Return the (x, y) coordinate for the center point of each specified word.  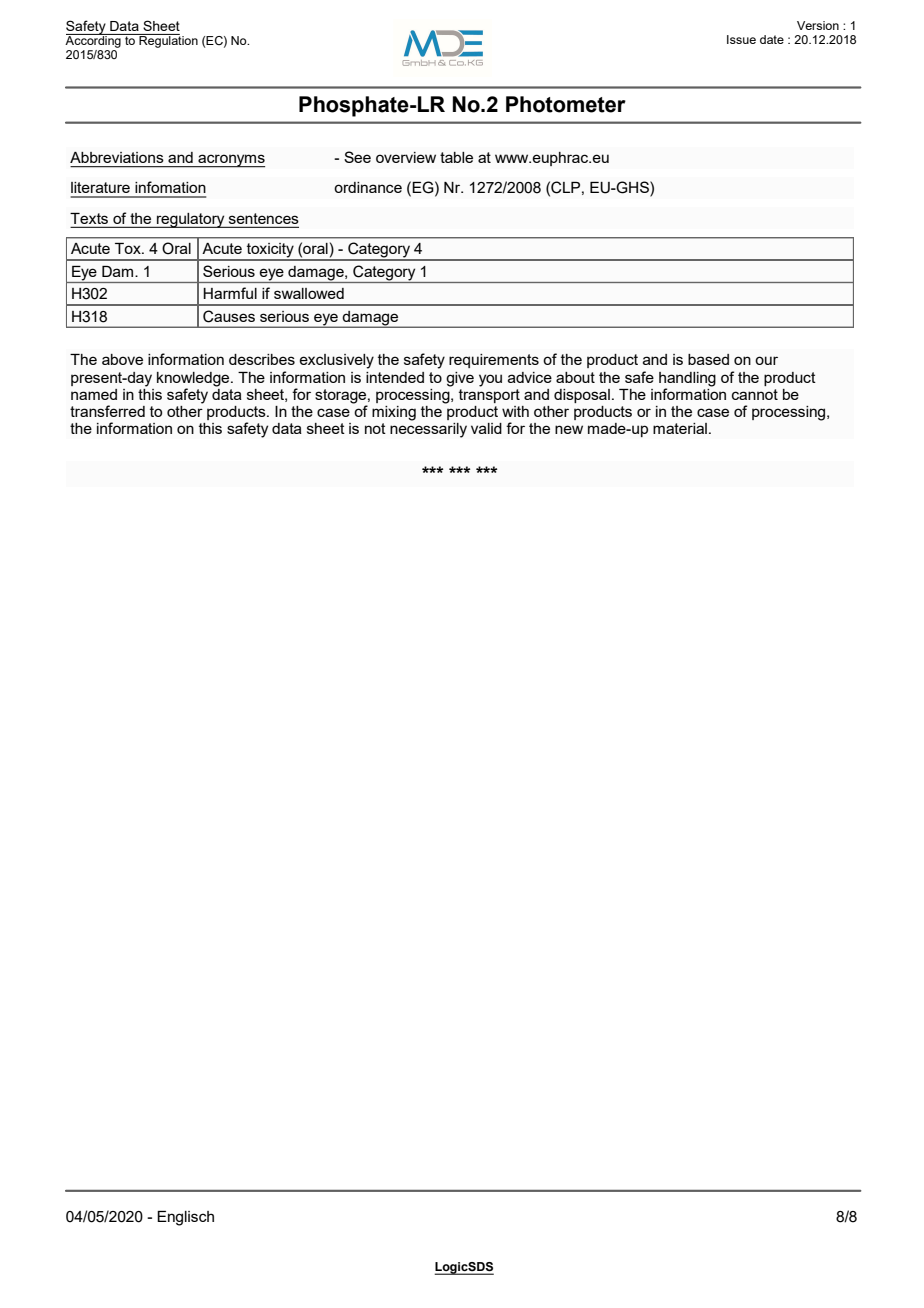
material (680, 428)
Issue (741, 39)
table (456, 157)
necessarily (428, 429)
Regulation (167, 41)
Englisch (185, 1218)
